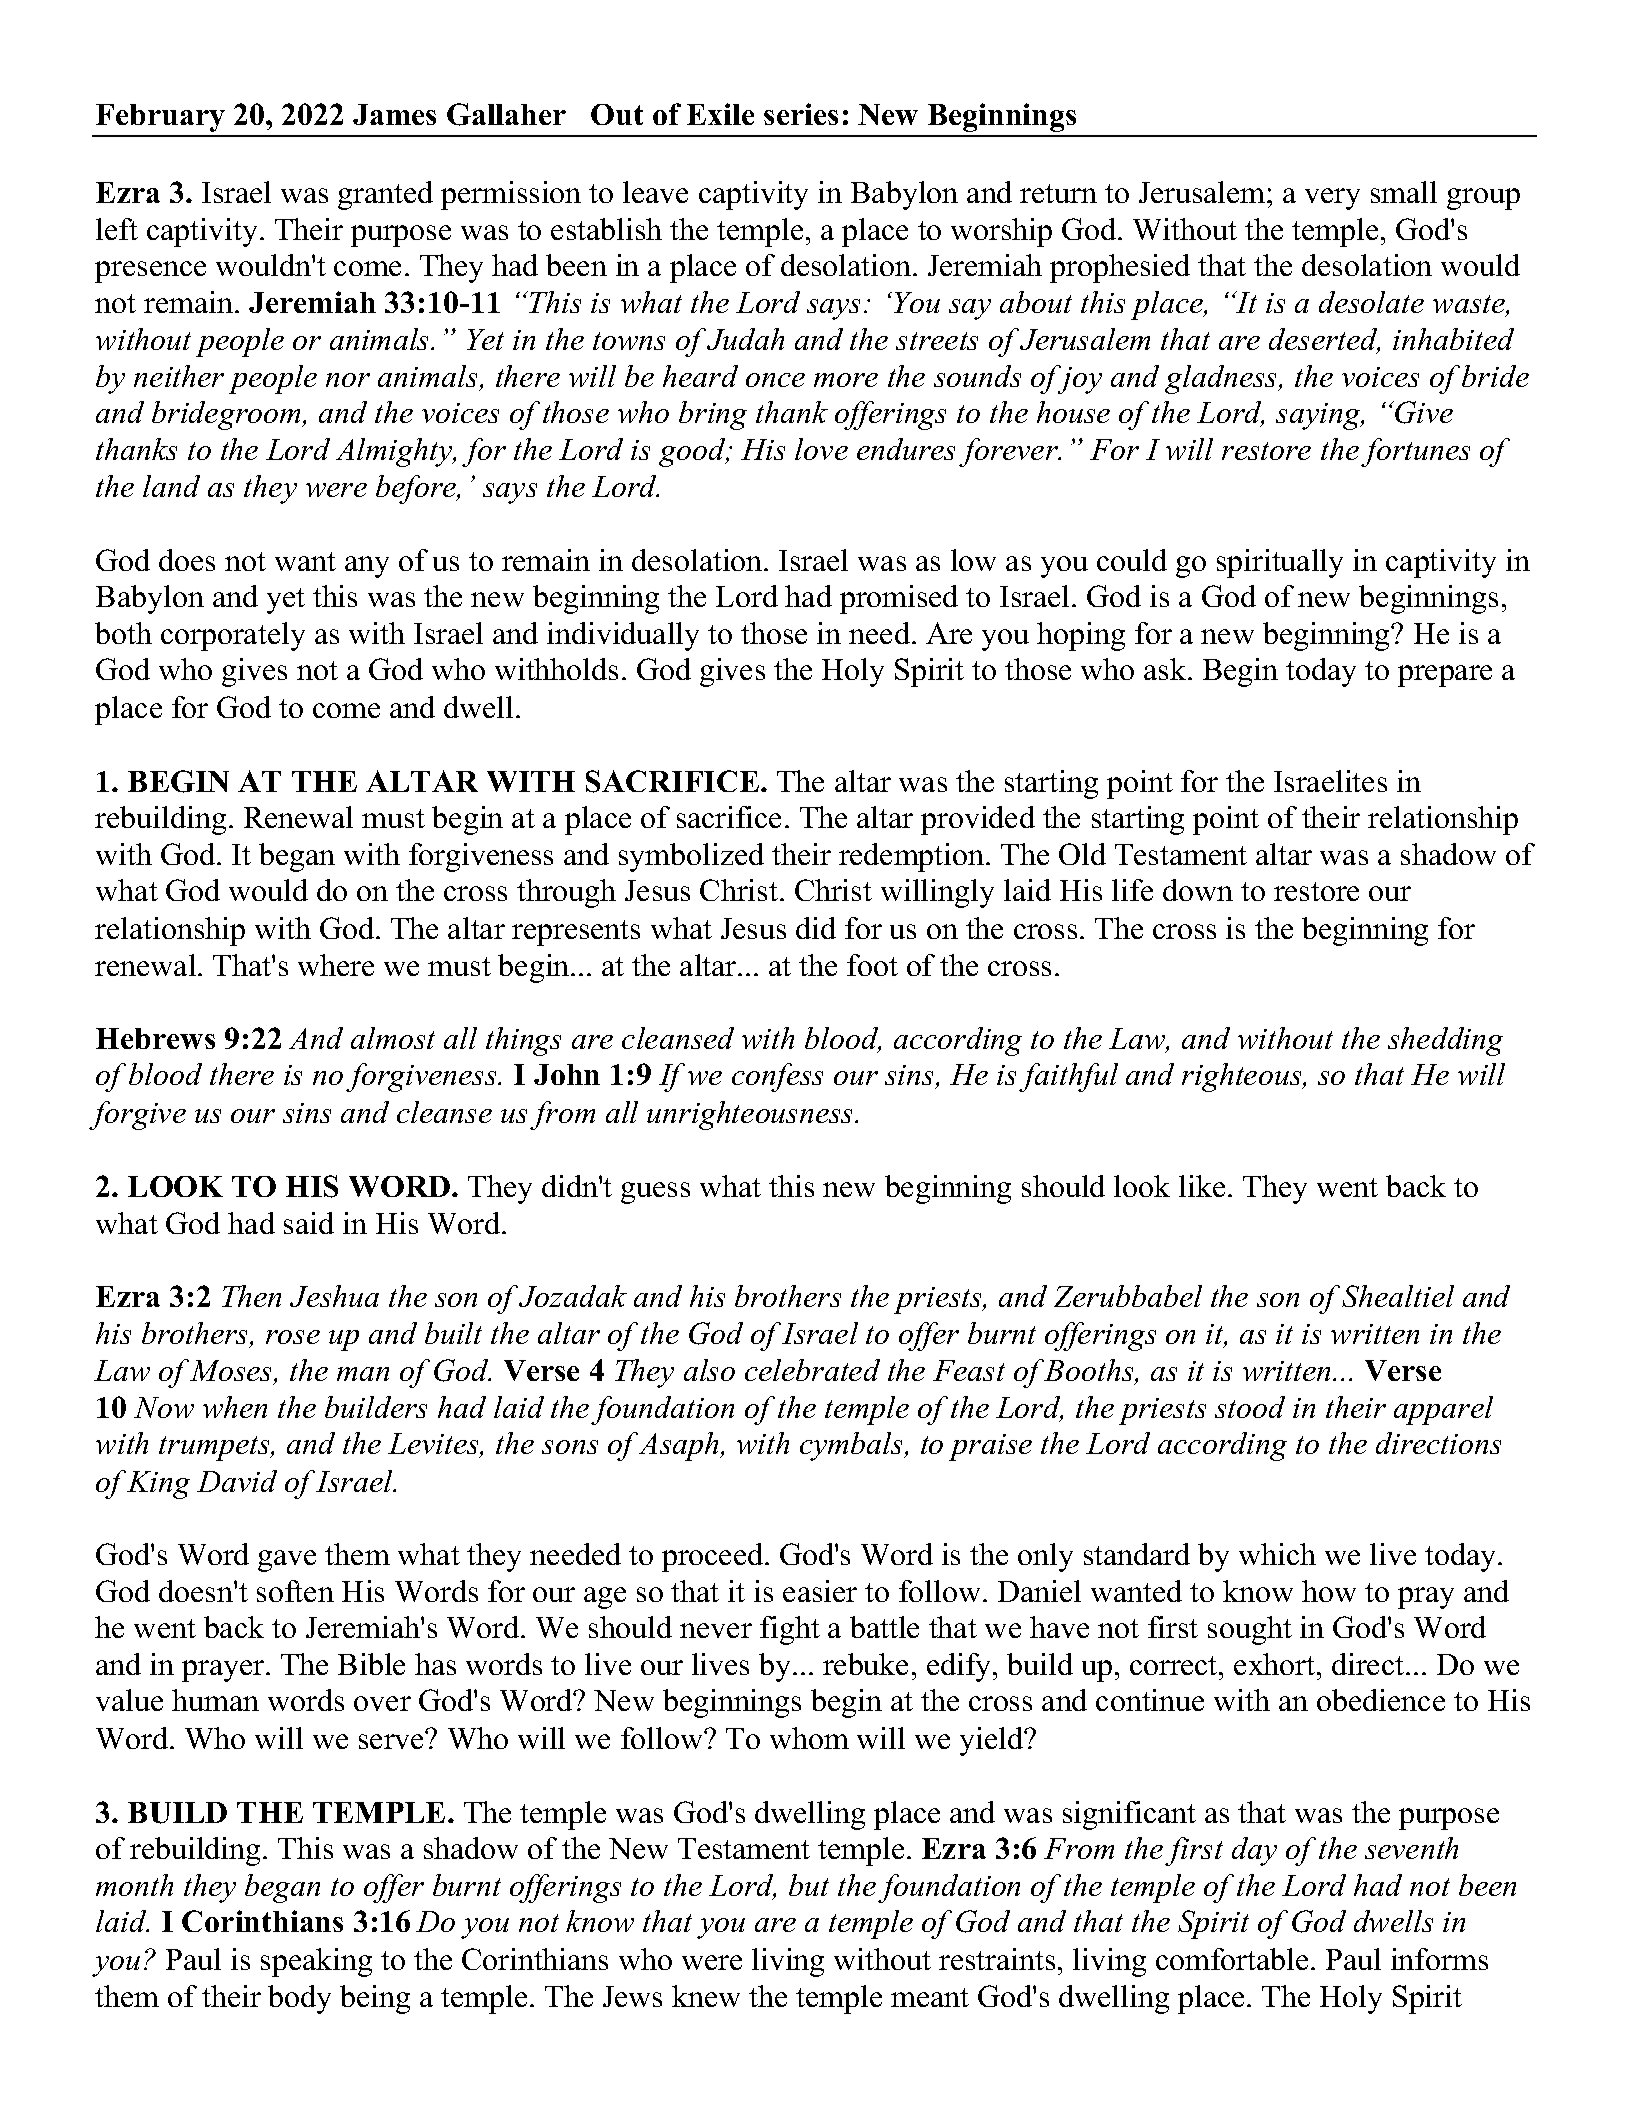 The height and width of the document is (2108, 1629). What do you see at coordinates (801, 114) in the document?
I see `series` at bounding box center [801, 114].
